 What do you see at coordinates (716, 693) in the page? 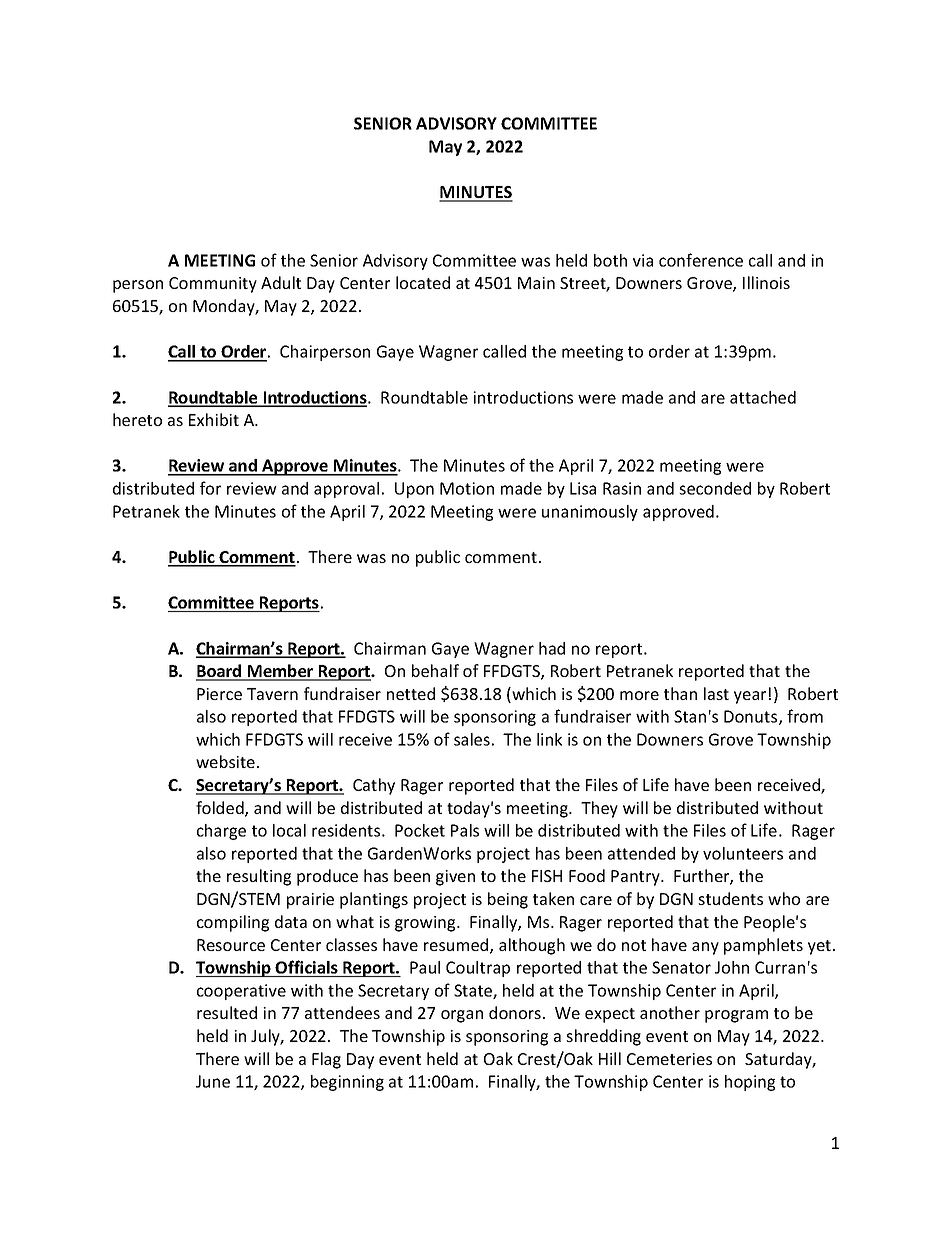
I see `last` at bounding box center [716, 693].
